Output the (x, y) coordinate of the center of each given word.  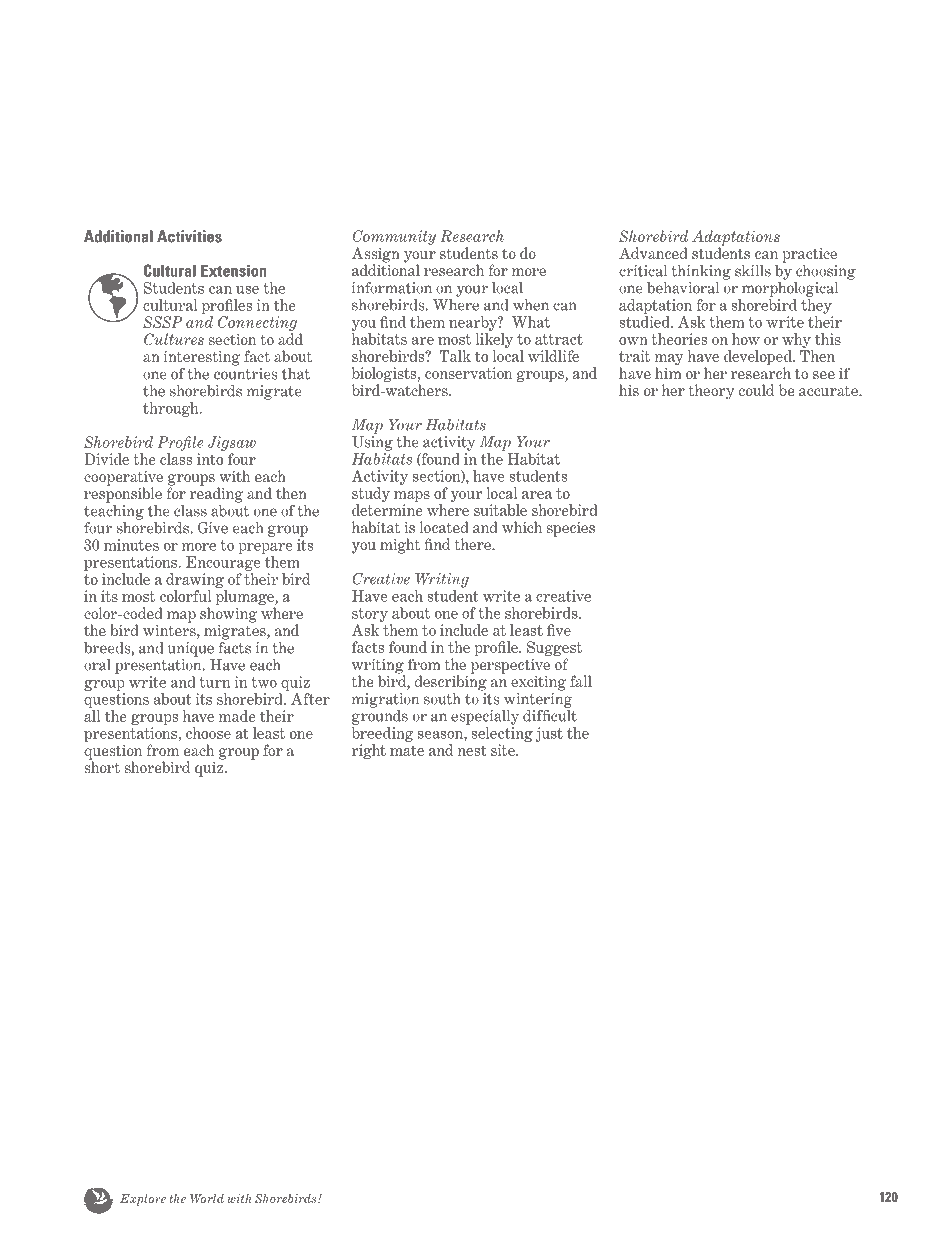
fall (581, 681)
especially (485, 717)
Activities (189, 236)
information (392, 288)
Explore (143, 1200)
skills (753, 271)
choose (208, 733)
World (207, 1198)
